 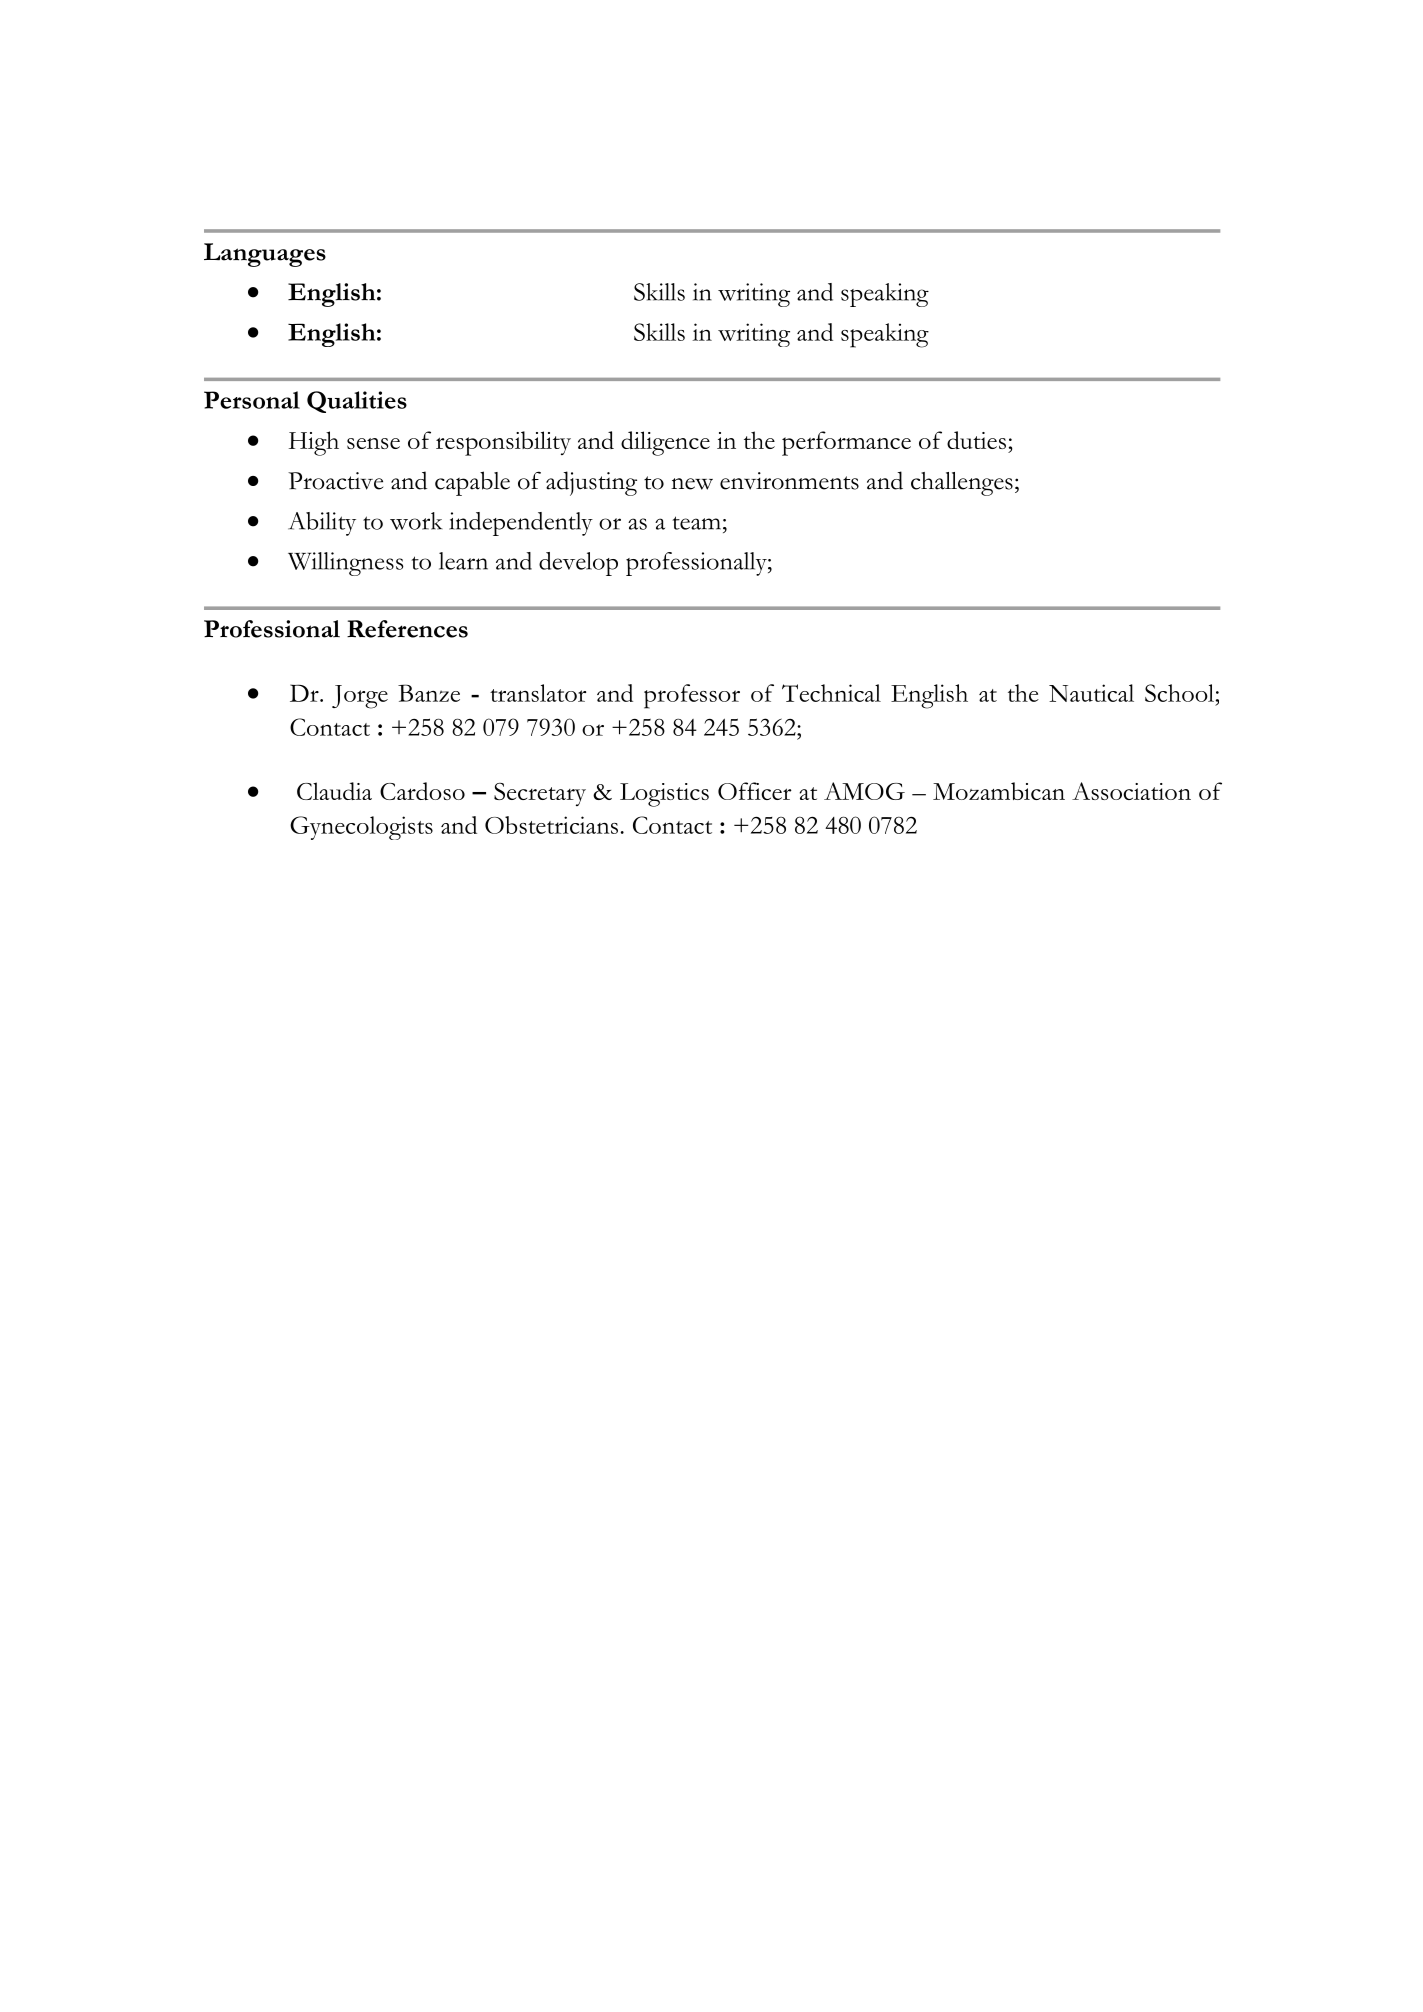 What do you see at coordinates (976, 440) in the screenshot?
I see `duties` at bounding box center [976, 440].
